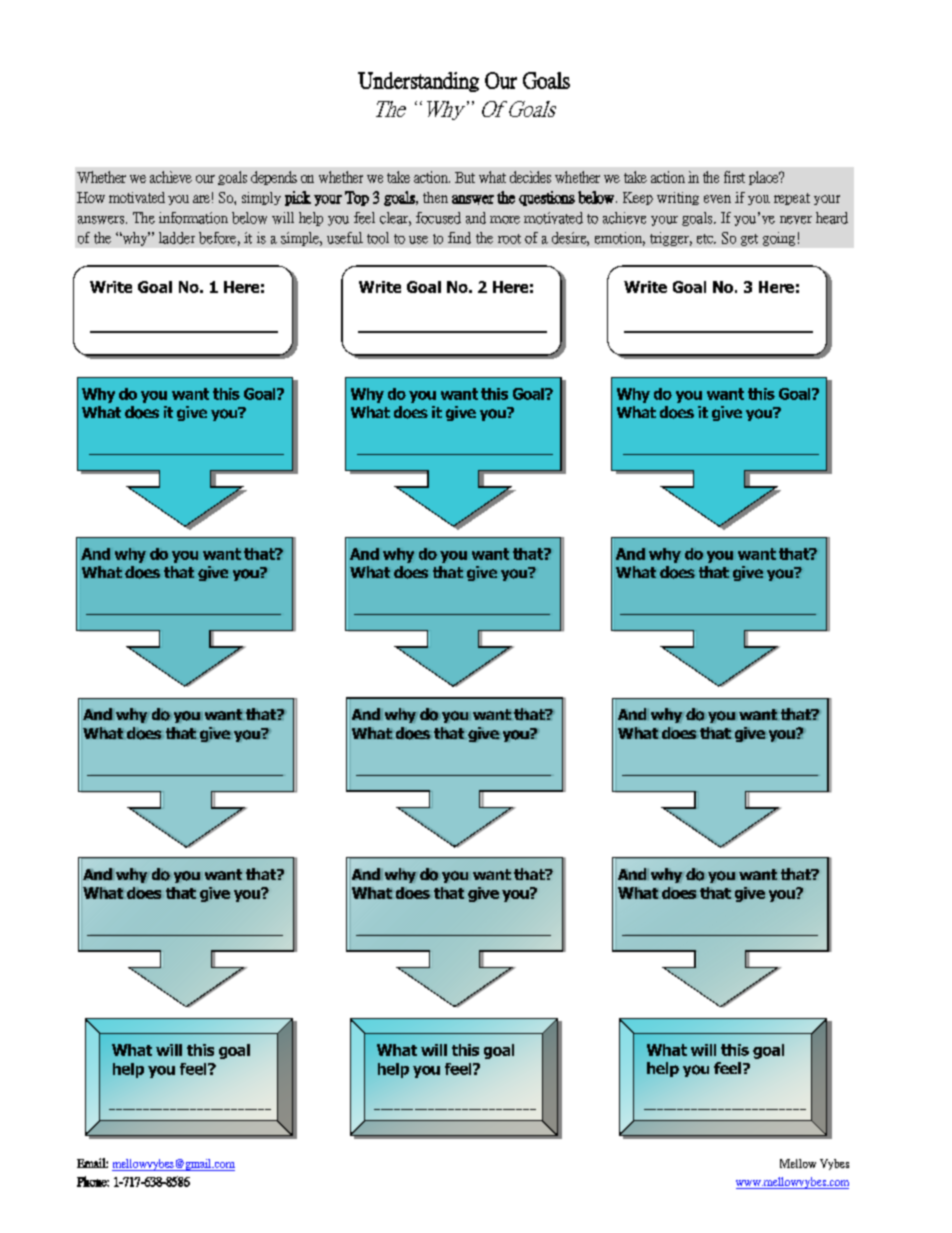  Describe the element at coordinates (459, 238) in the screenshot. I see `find` at that location.
